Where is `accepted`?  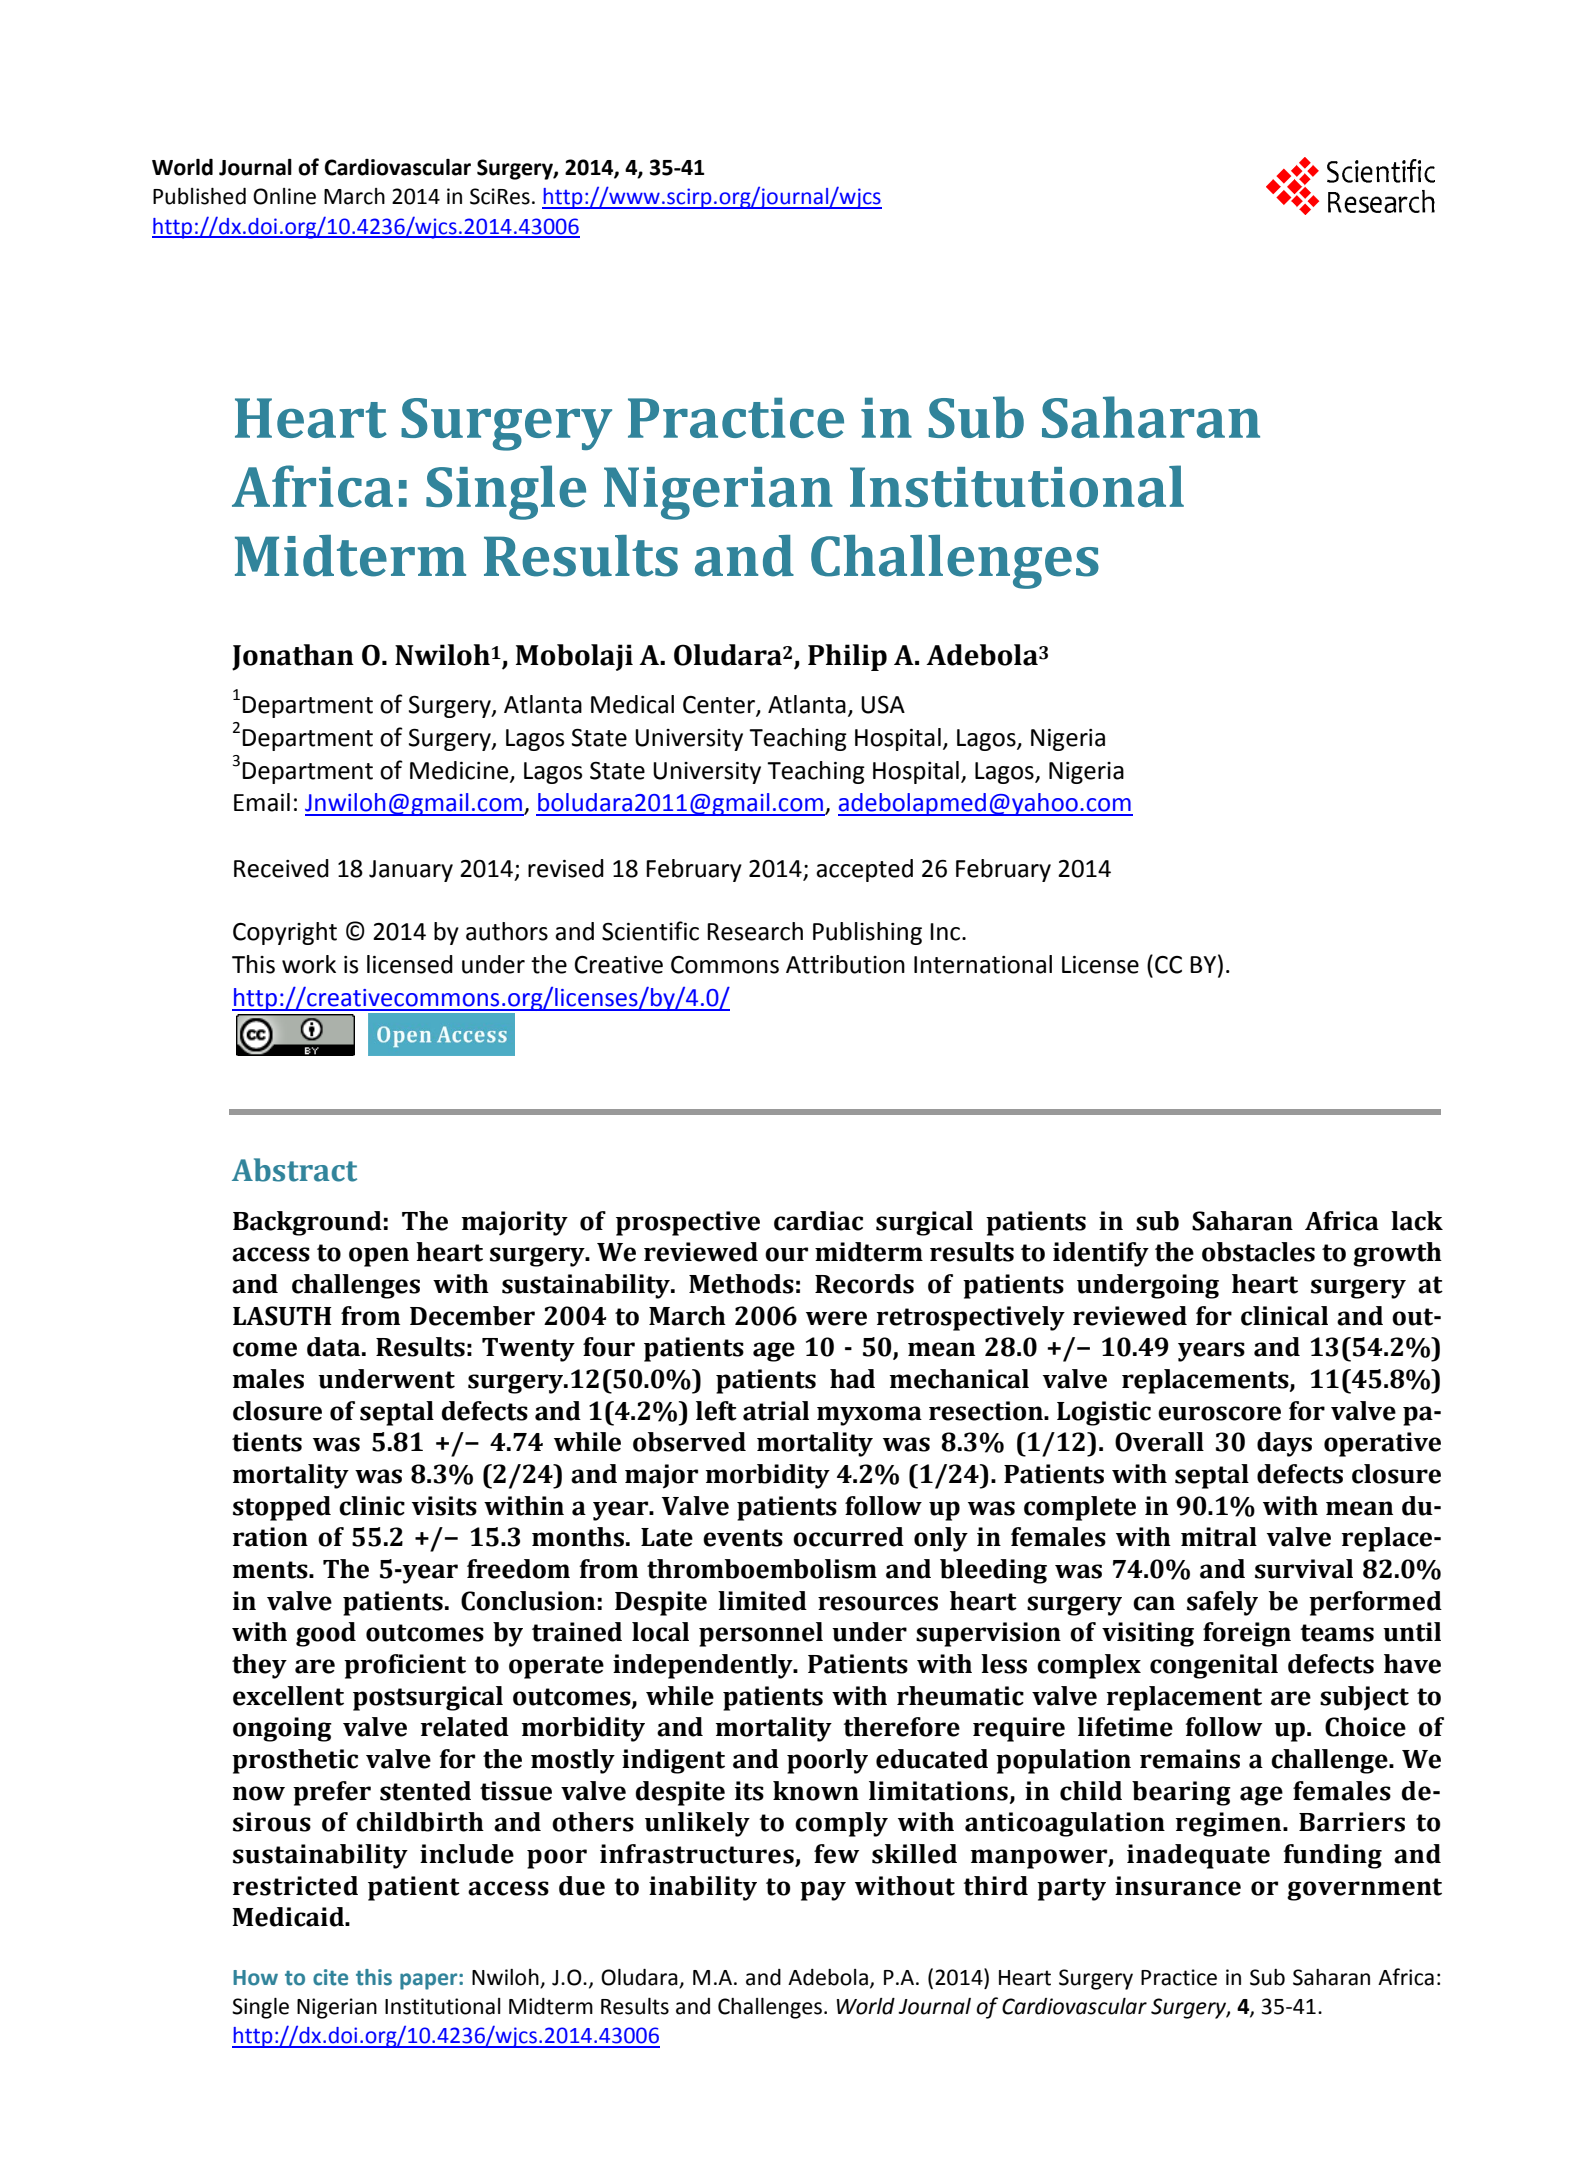
accepted is located at coordinates (864, 870).
